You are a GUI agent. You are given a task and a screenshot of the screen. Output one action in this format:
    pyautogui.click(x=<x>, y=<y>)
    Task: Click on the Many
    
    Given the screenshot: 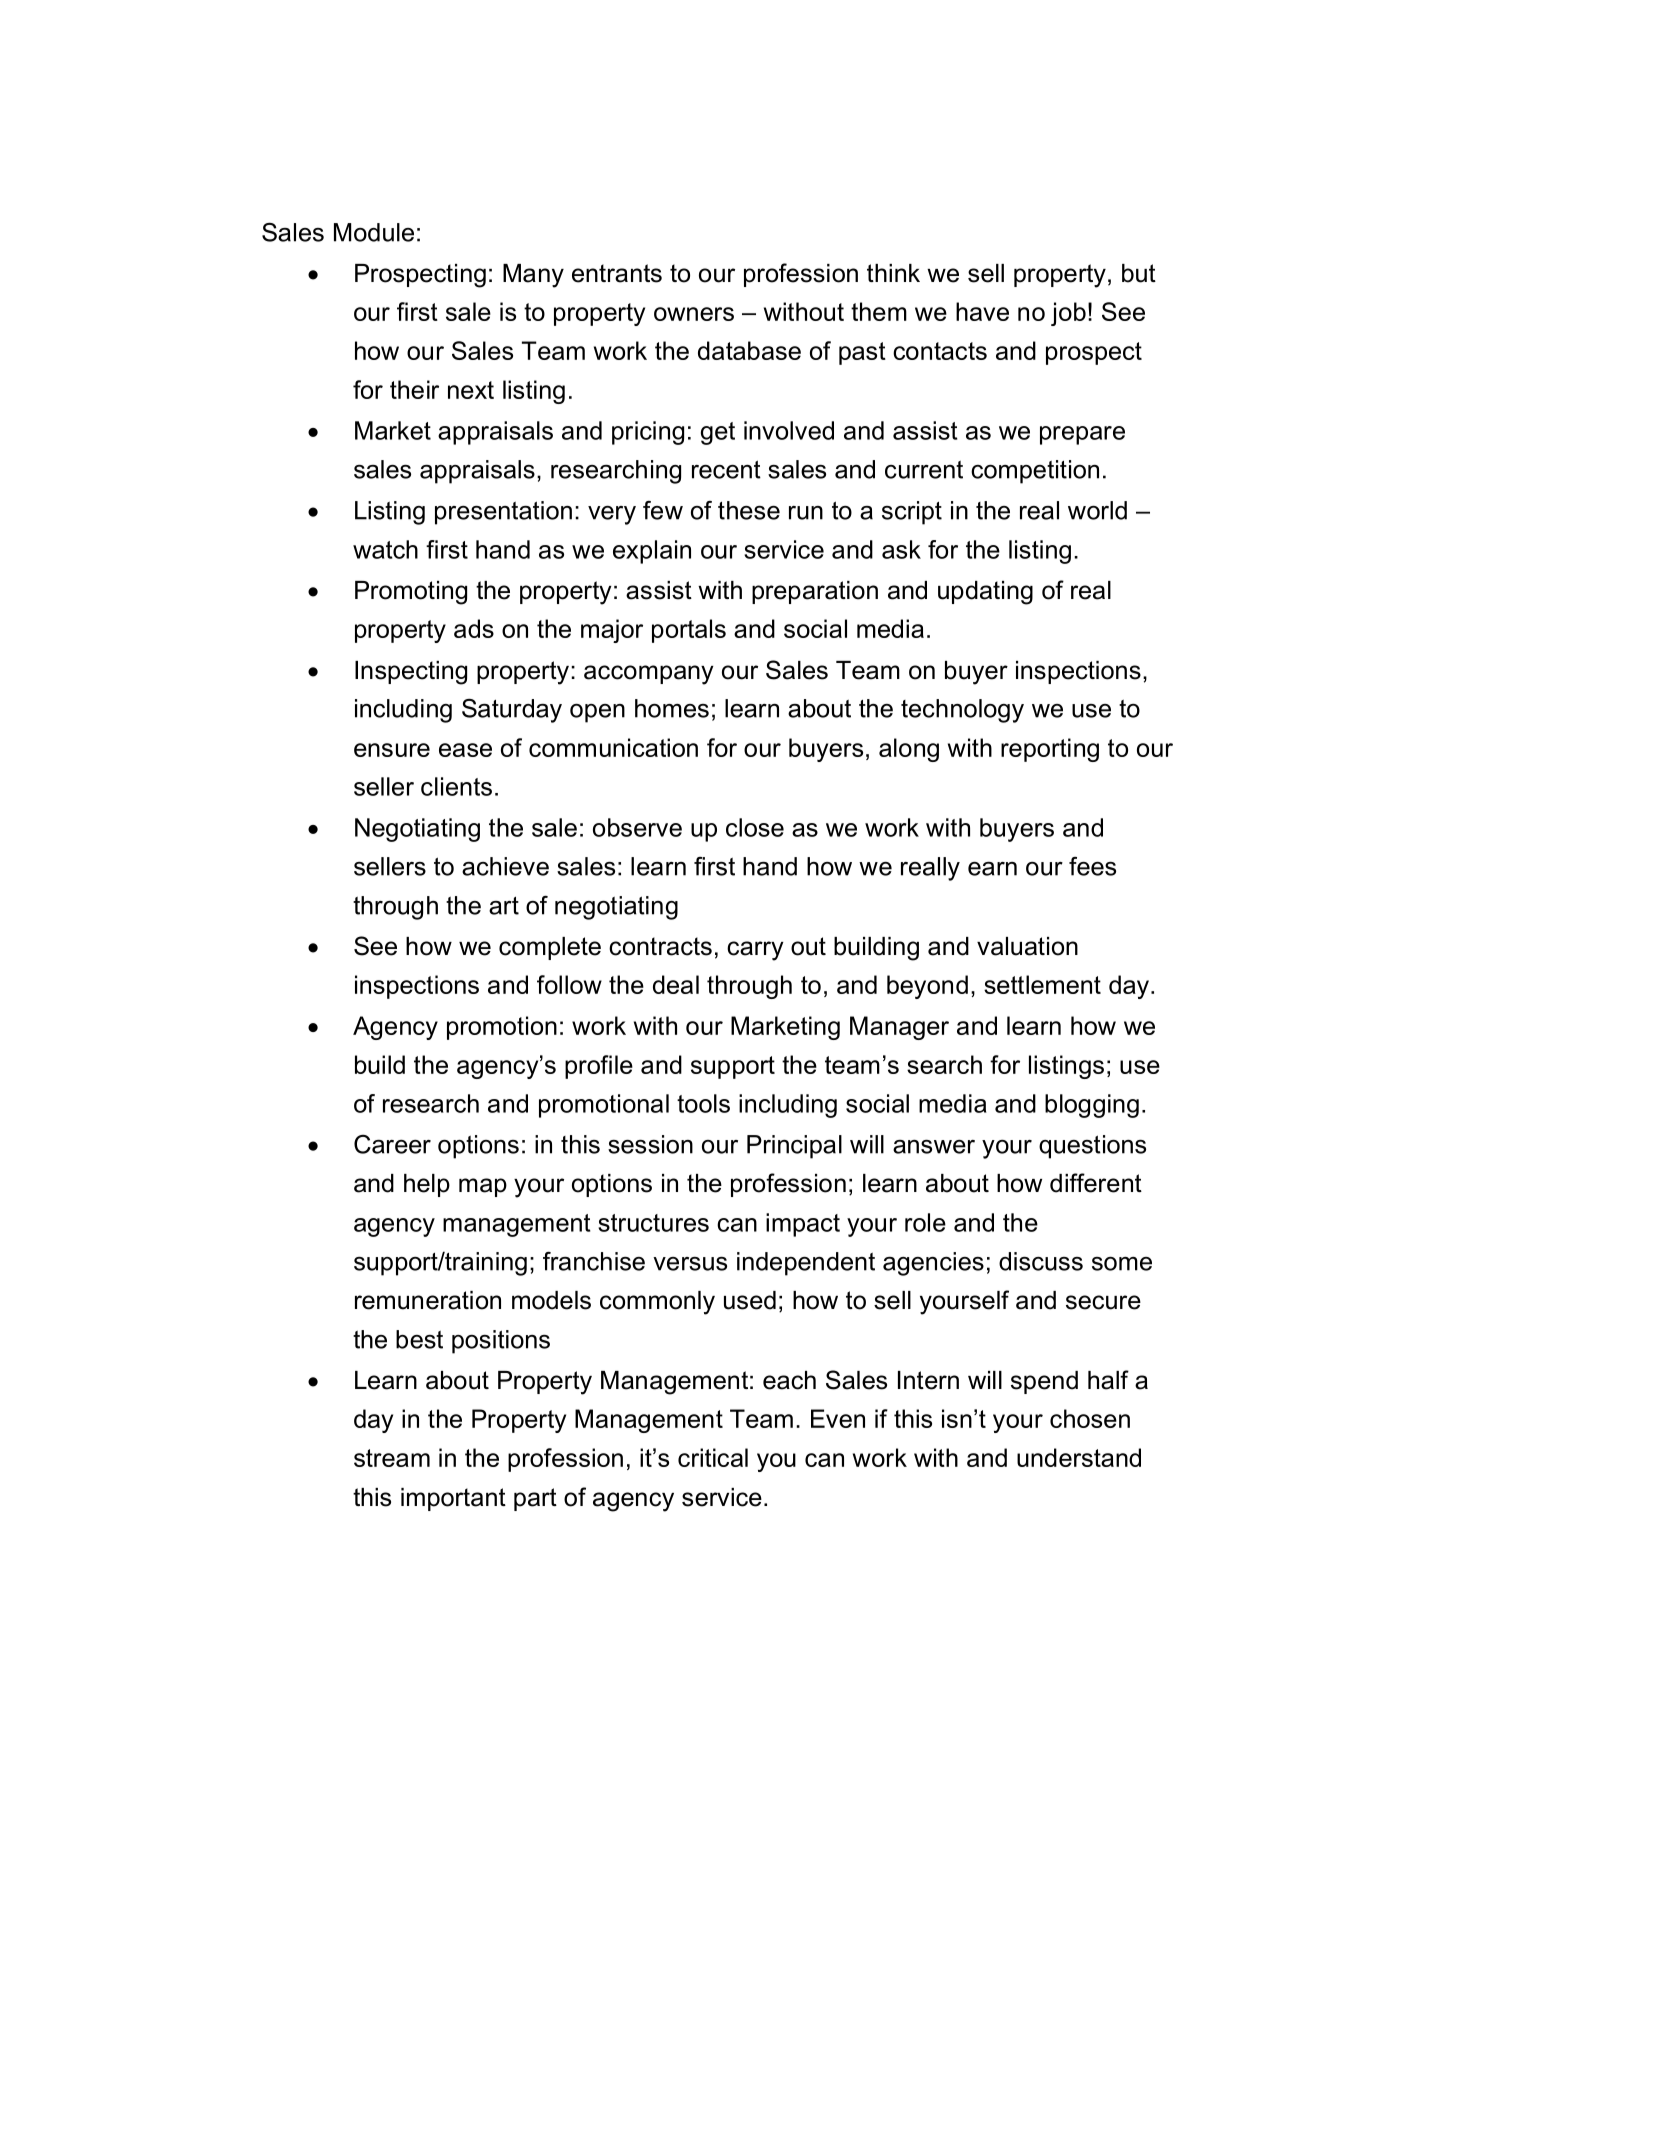 What is the action you would take?
    pyautogui.click(x=533, y=276)
